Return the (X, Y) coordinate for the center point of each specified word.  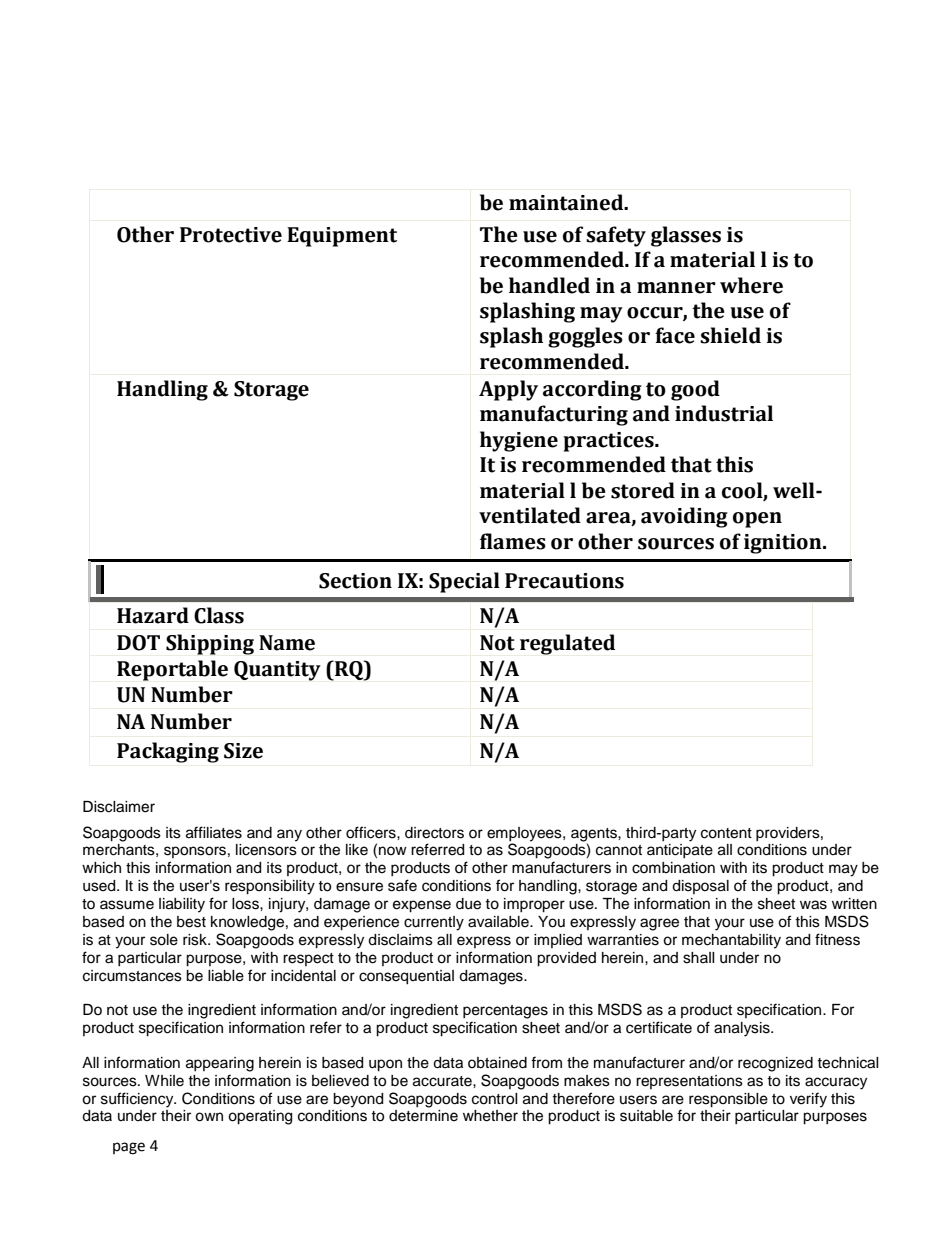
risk (196, 940)
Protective (231, 235)
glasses (686, 236)
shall (699, 958)
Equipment (342, 237)
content (726, 833)
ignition (784, 544)
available (499, 922)
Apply (508, 390)
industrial (724, 413)
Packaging (168, 752)
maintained (567, 202)
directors (434, 833)
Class (219, 615)
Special (464, 582)
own (209, 1117)
